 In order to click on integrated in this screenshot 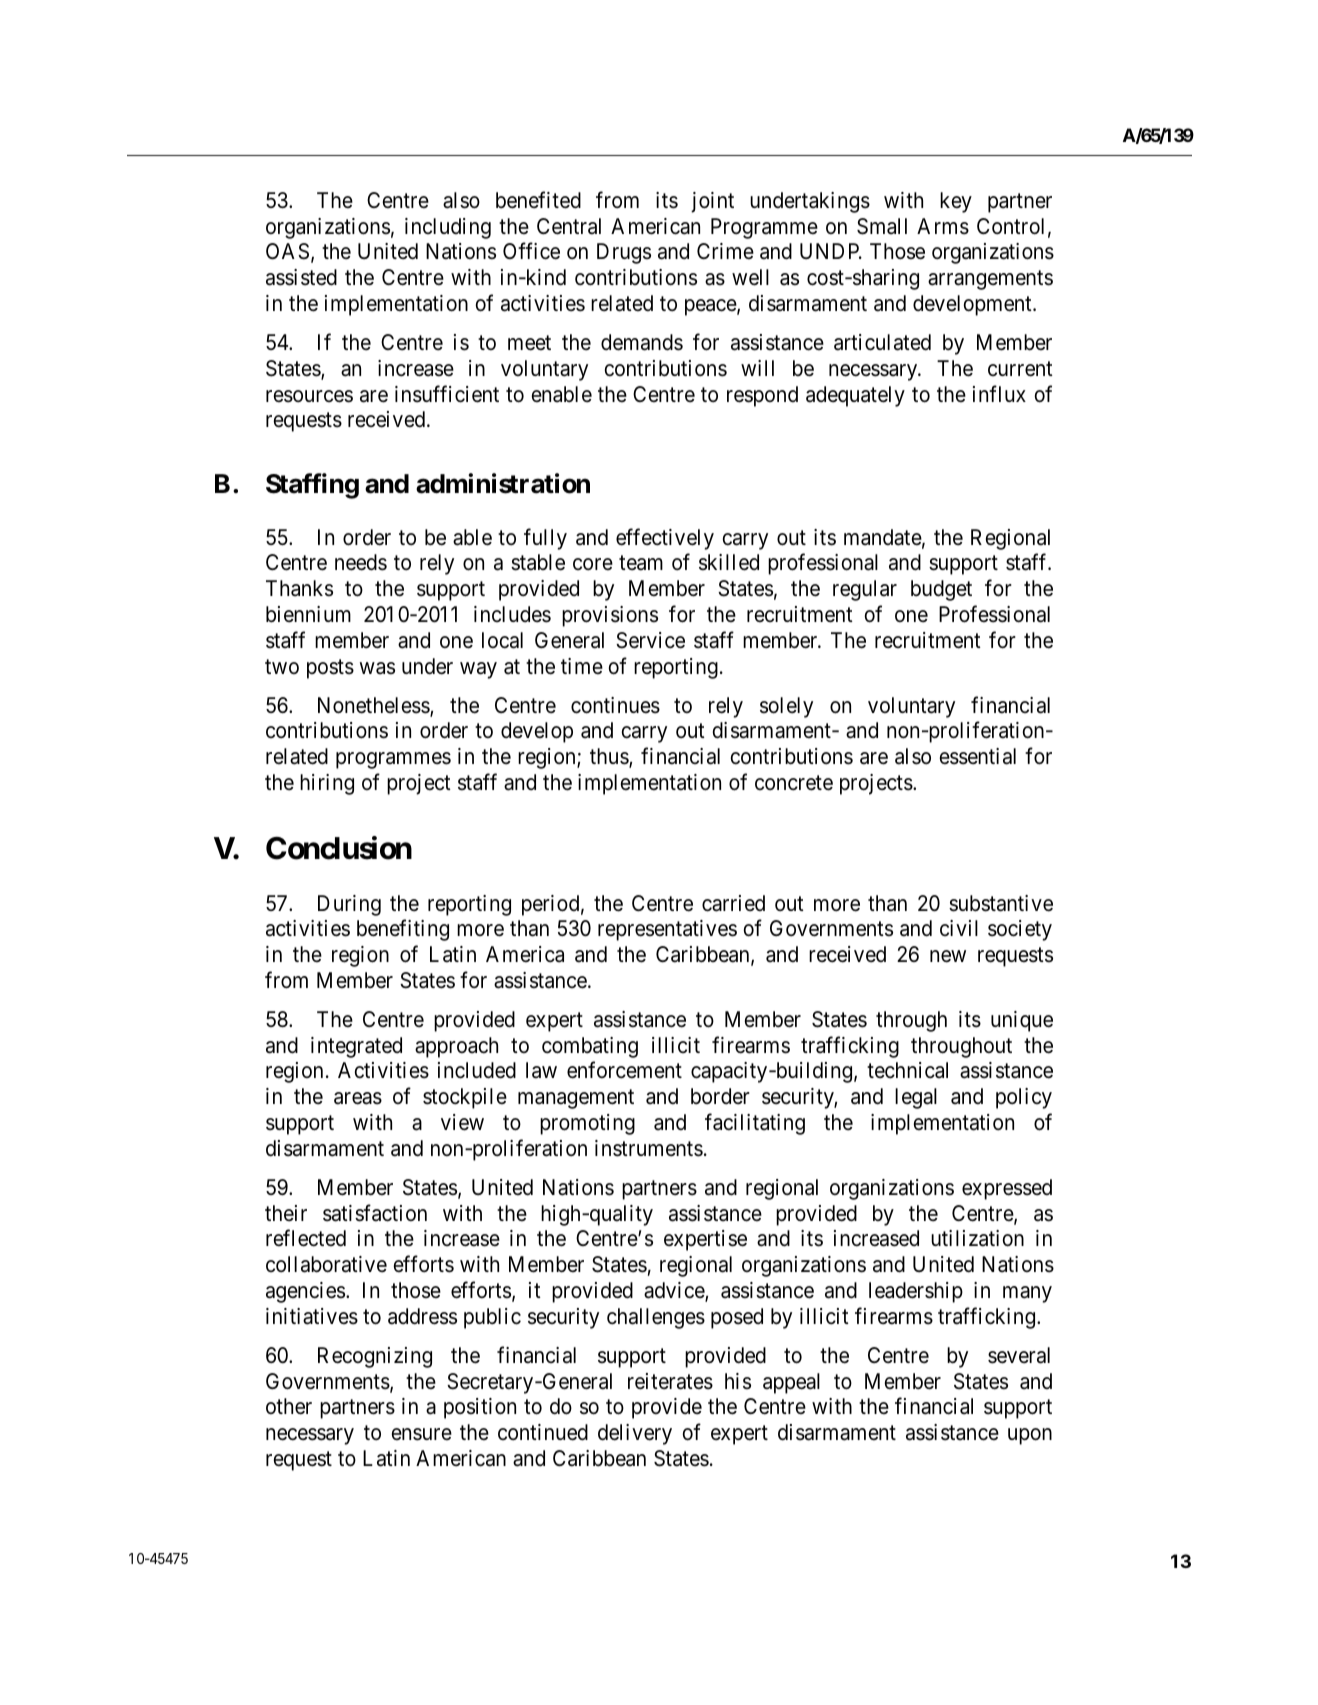, I will do `click(356, 1047)`.
